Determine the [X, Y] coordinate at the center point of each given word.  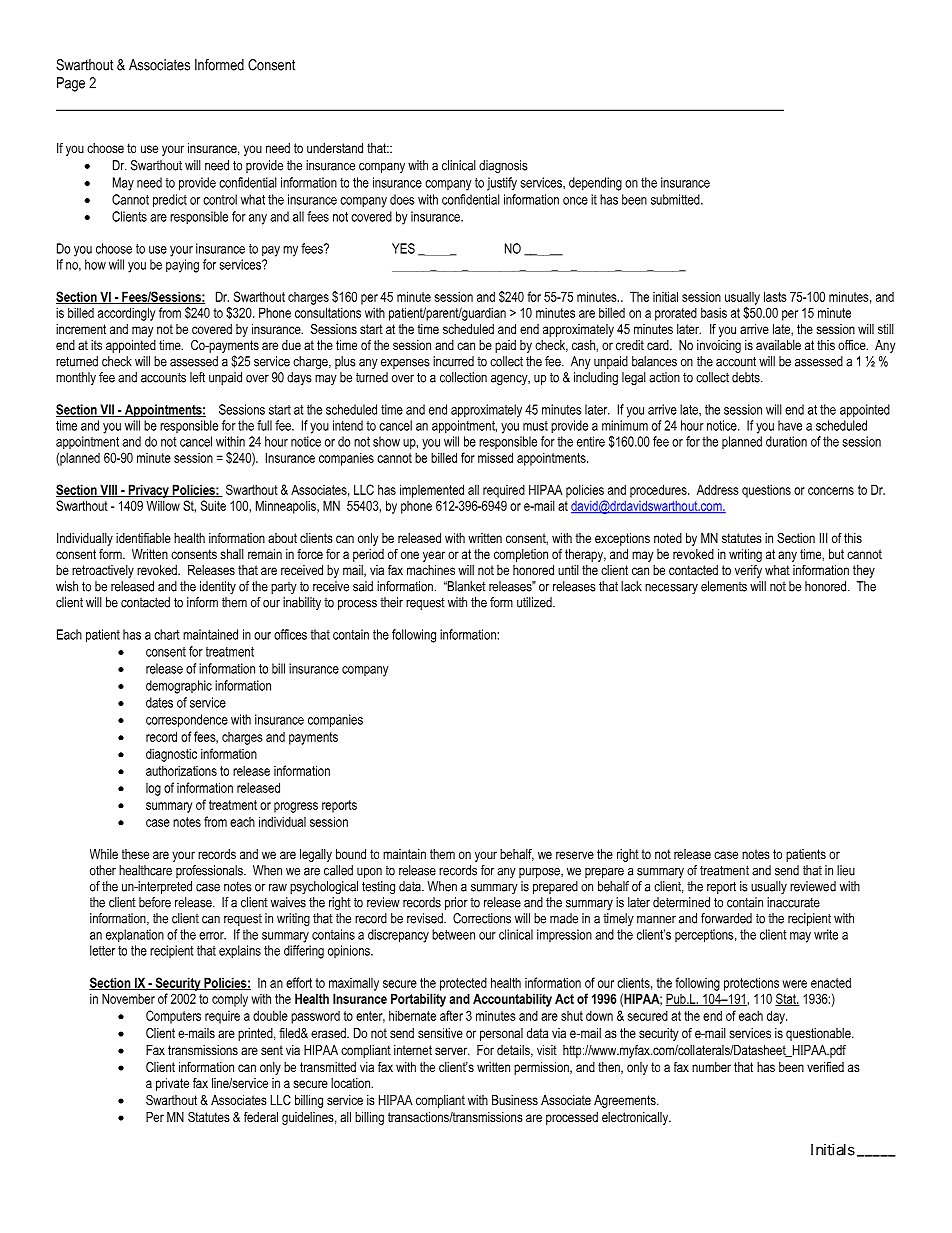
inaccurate [793, 902]
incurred [453, 361]
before [155, 902]
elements [724, 586]
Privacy [148, 491]
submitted [676, 199]
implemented [432, 491]
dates [159, 702]
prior [456, 903]
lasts [775, 296]
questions [766, 491]
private [172, 1084]
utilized [535, 602]
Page [71, 84]
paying [182, 266]
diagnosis [503, 166]
